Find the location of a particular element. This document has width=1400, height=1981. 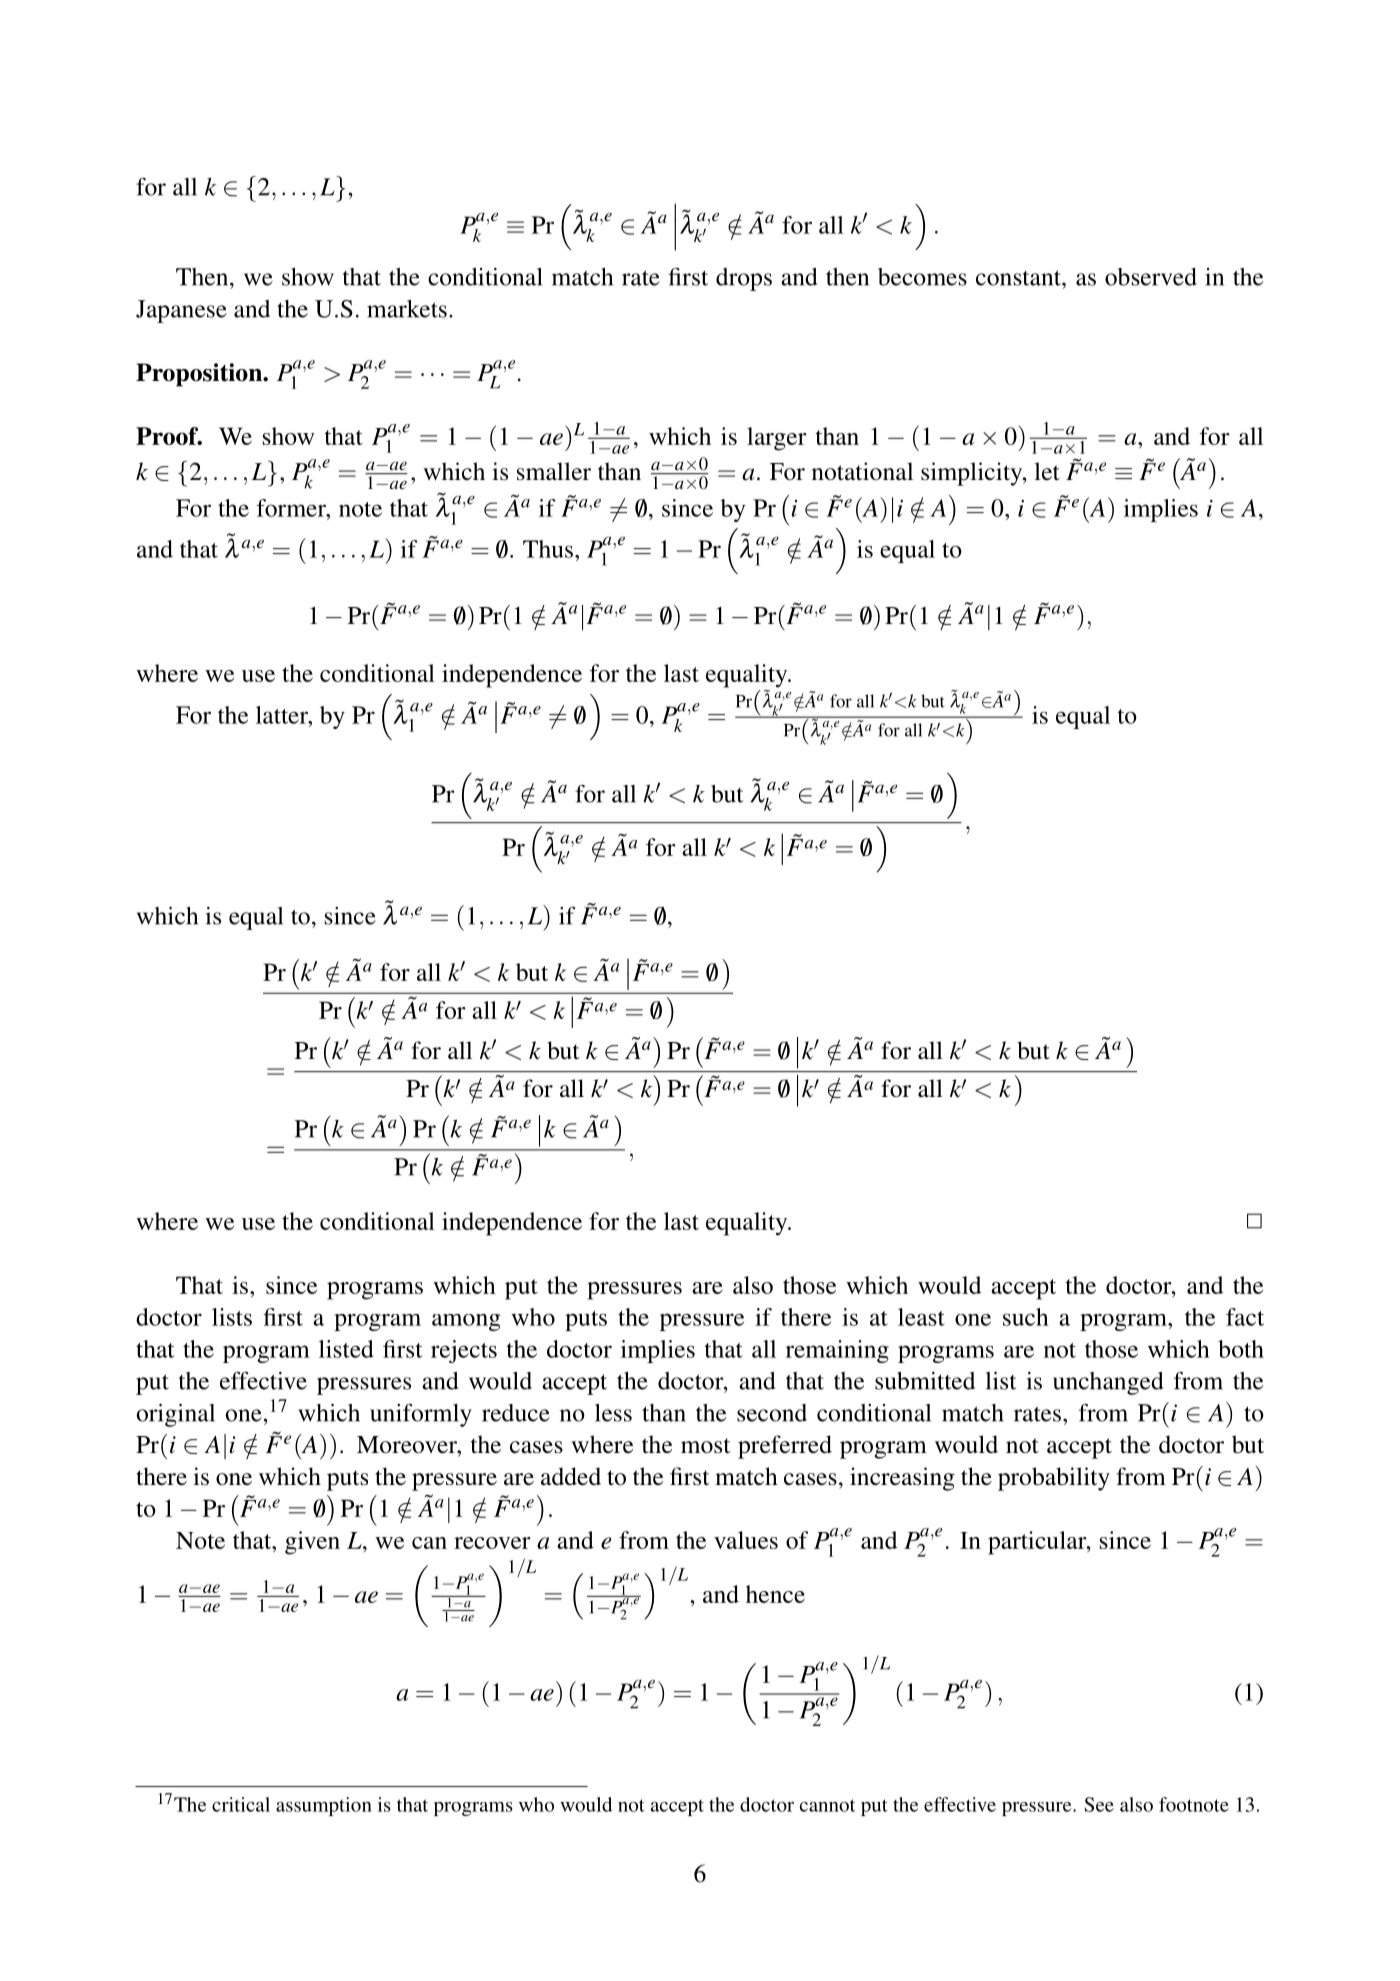

assumption is located at coordinates (324, 1806).
